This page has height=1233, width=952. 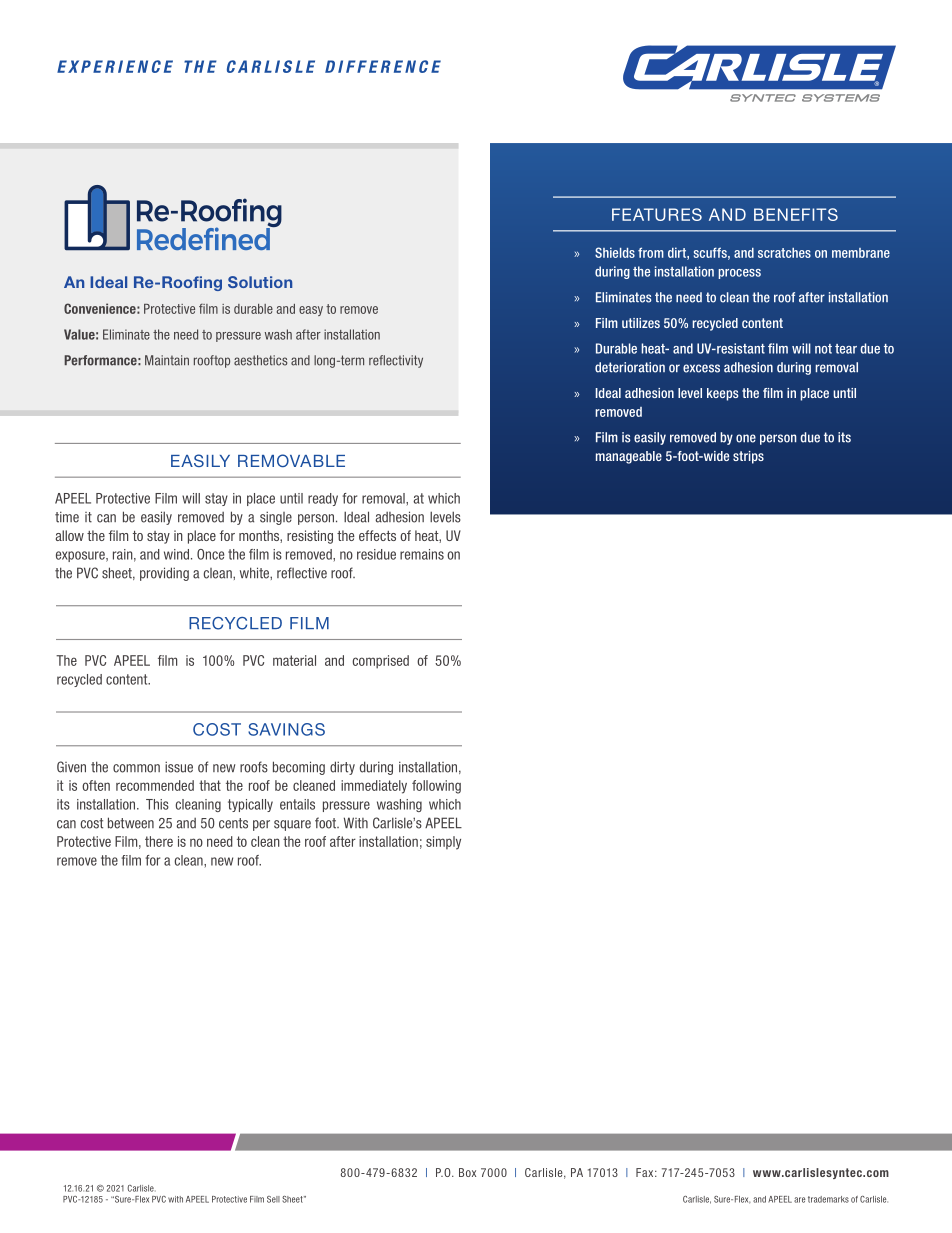 What do you see at coordinates (828, 1199) in the page?
I see `trademarks` at bounding box center [828, 1199].
